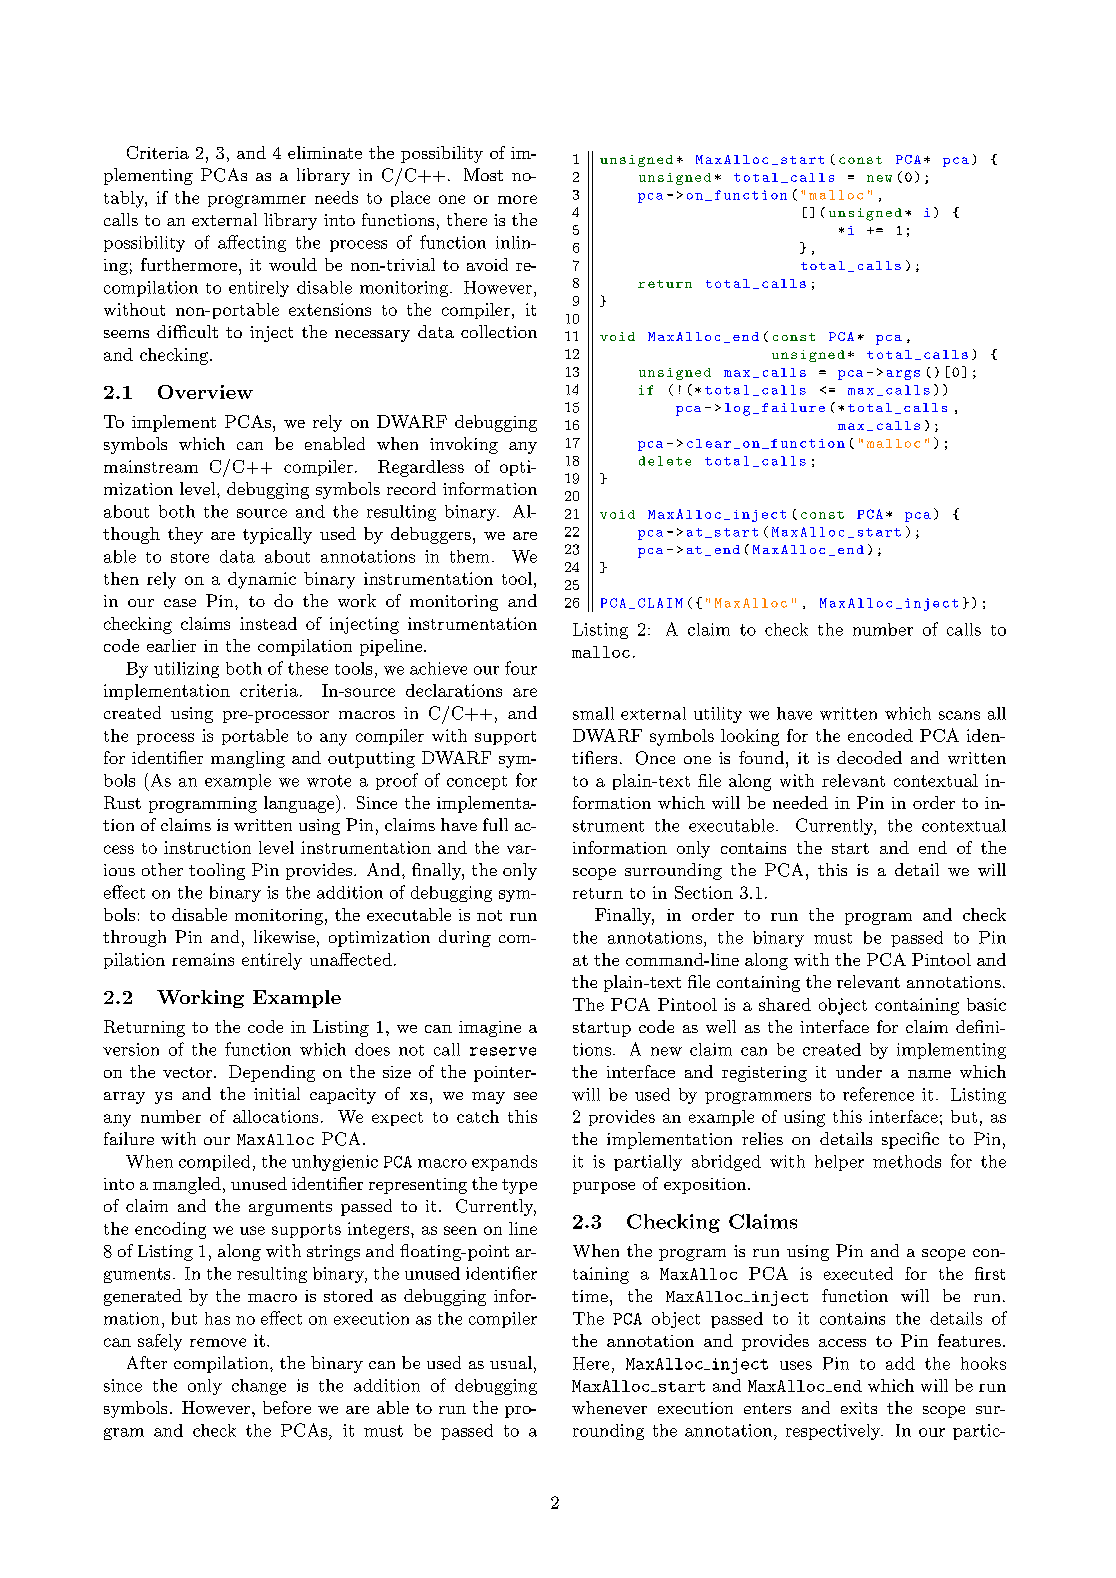 The width and height of the screenshot is (1116, 1578). I want to click on change, so click(259, 1387).
